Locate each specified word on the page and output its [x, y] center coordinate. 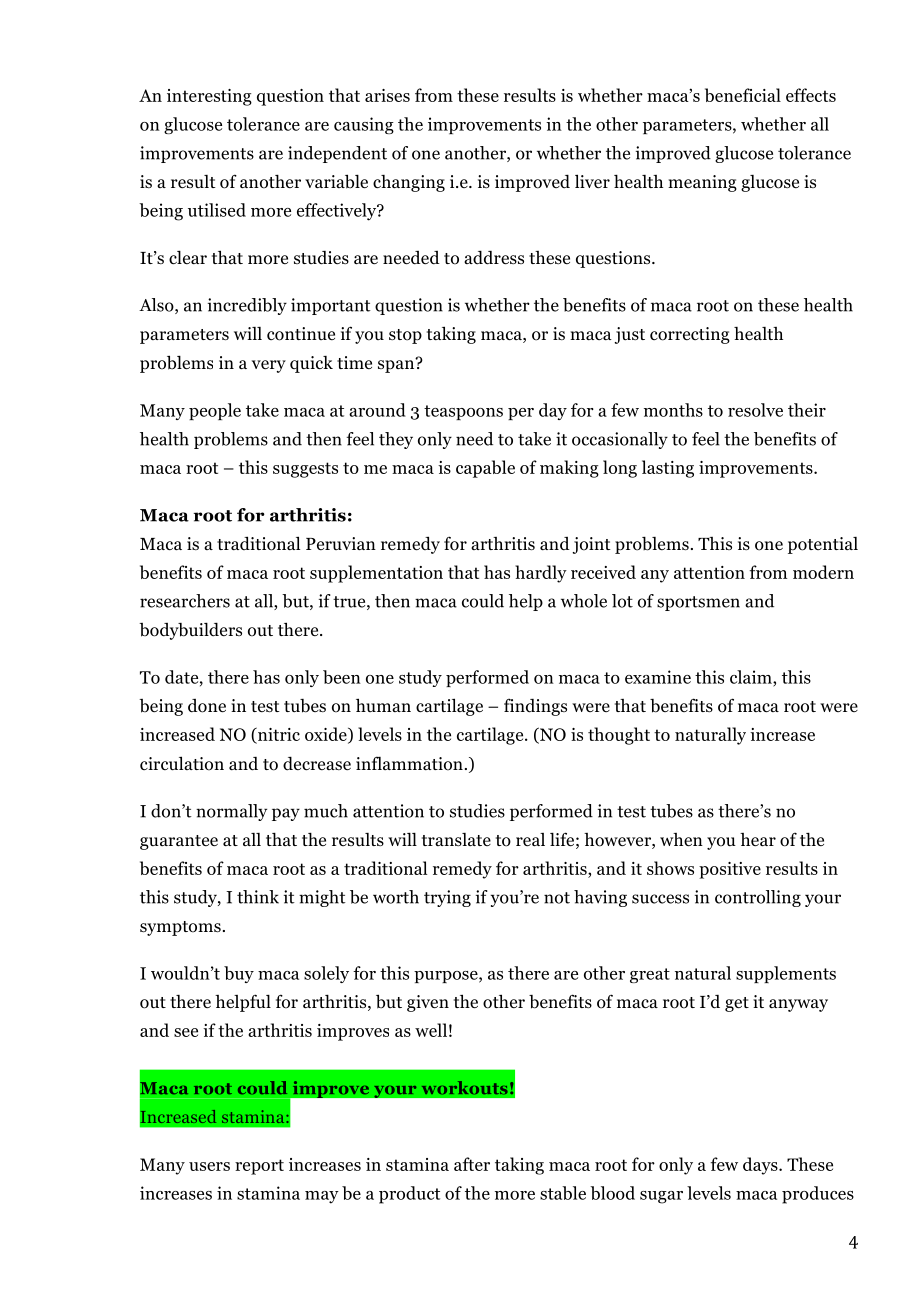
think [258, 897]
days [761, 1166]
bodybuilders [190, 631]
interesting [209, 97]
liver [592, 181]
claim [752, 677]
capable [485, 469]
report [259, 1167]
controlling [758, 898]
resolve [755, 410]
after [472, 1164]
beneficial [743, 95]
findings [535, 707]
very [269, 366]
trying [447, 898]
